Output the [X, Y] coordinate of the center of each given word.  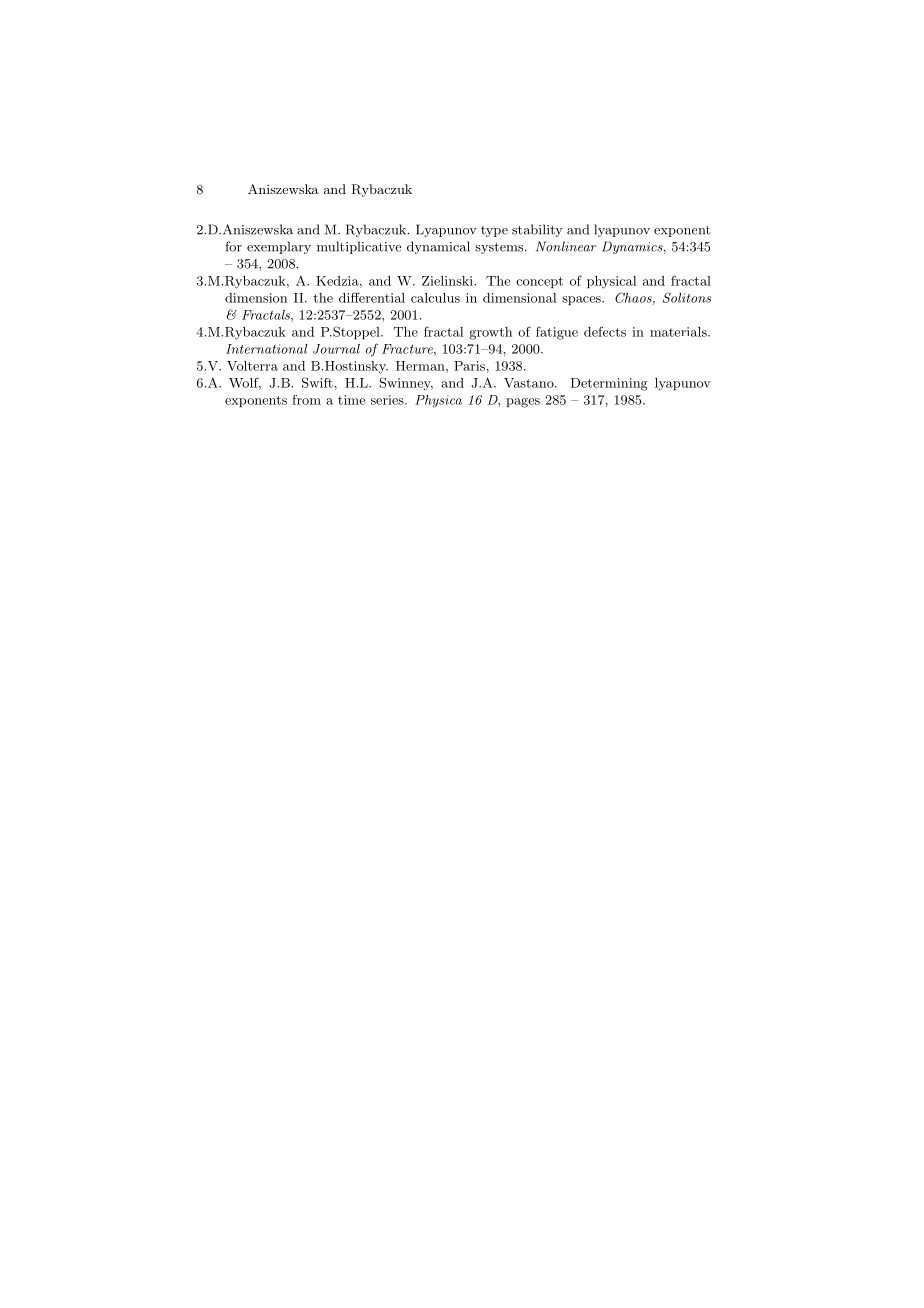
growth [490, 333]
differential [372, 297]
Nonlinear [566, 246]
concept [539, 282]
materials [679, 332]
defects [605, 331]
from [306, 400]
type [494, 231]
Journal [336, 349]
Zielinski [448, 281]
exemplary [279, 247]
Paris [469, 366]
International [266, 349]
